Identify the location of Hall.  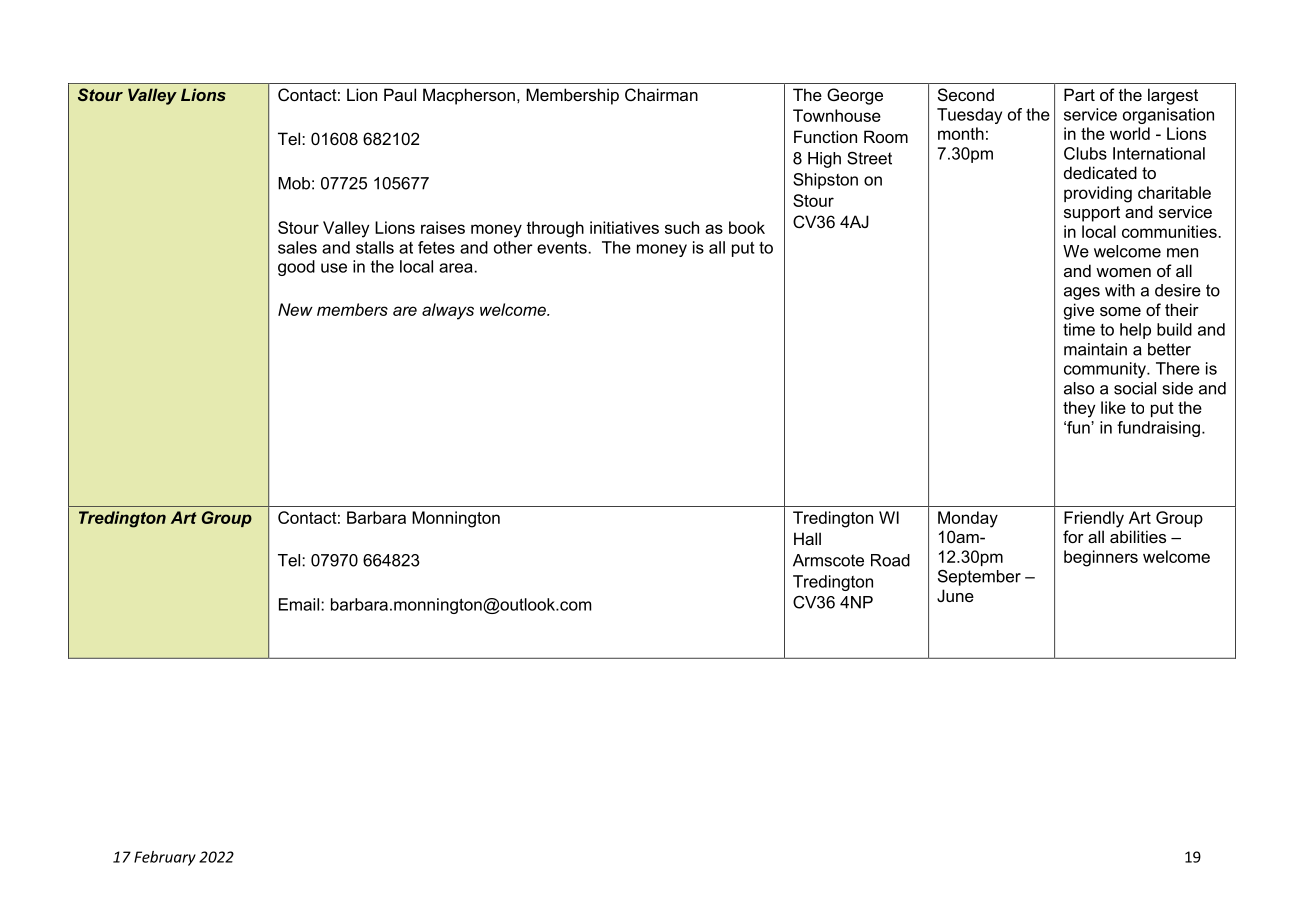
(807, 538).
